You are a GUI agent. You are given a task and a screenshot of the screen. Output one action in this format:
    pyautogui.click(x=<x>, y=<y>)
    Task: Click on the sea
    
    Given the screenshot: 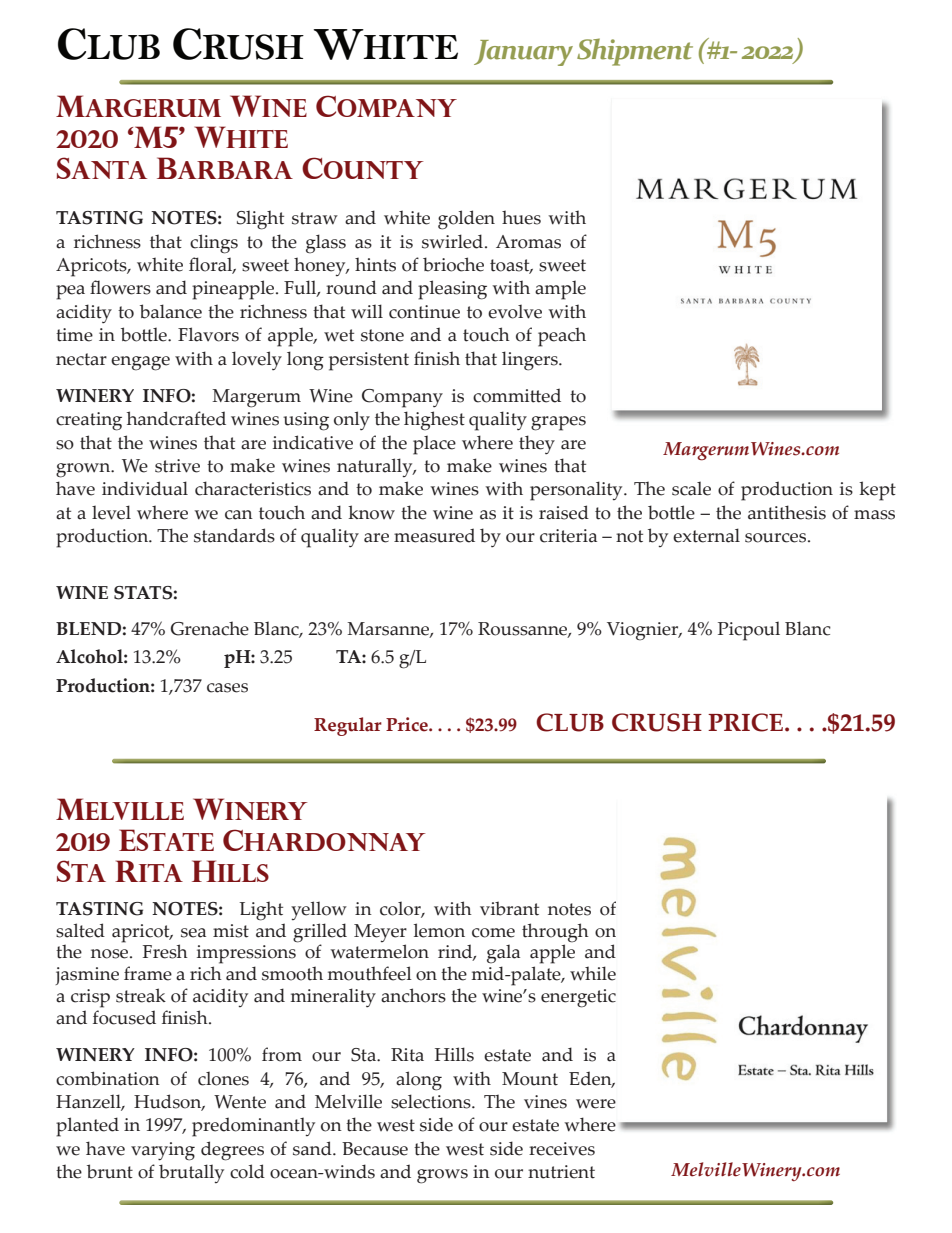 What is the action you would take?
    pyautogui.click(x=193, y=933)
